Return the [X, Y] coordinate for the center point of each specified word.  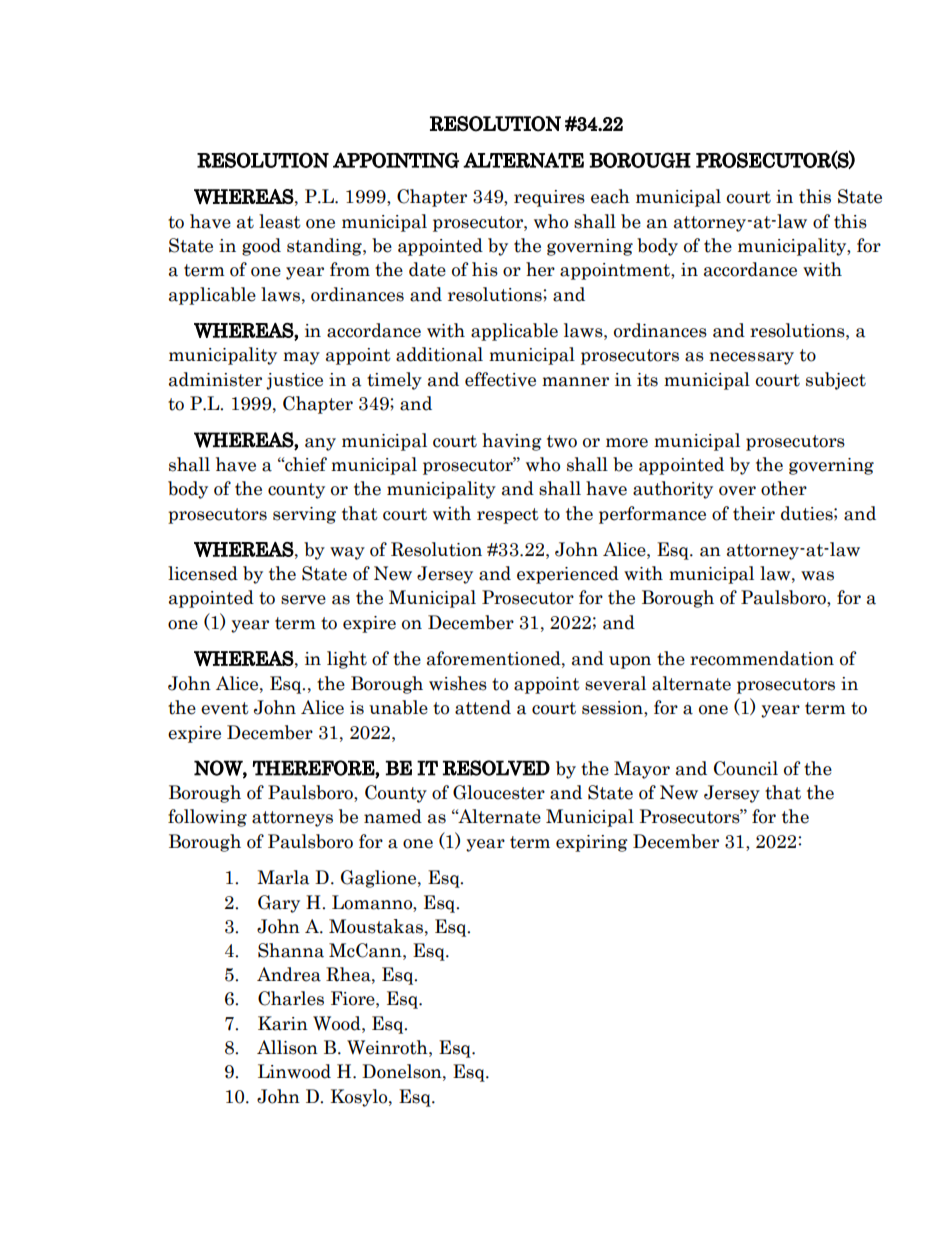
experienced [568, 575]
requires [549, 198]
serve [303, 600]
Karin [283, 1023]
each [610, 196]
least [280, 221]
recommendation [762, 658]
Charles [291, 998]
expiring [592, 843]
